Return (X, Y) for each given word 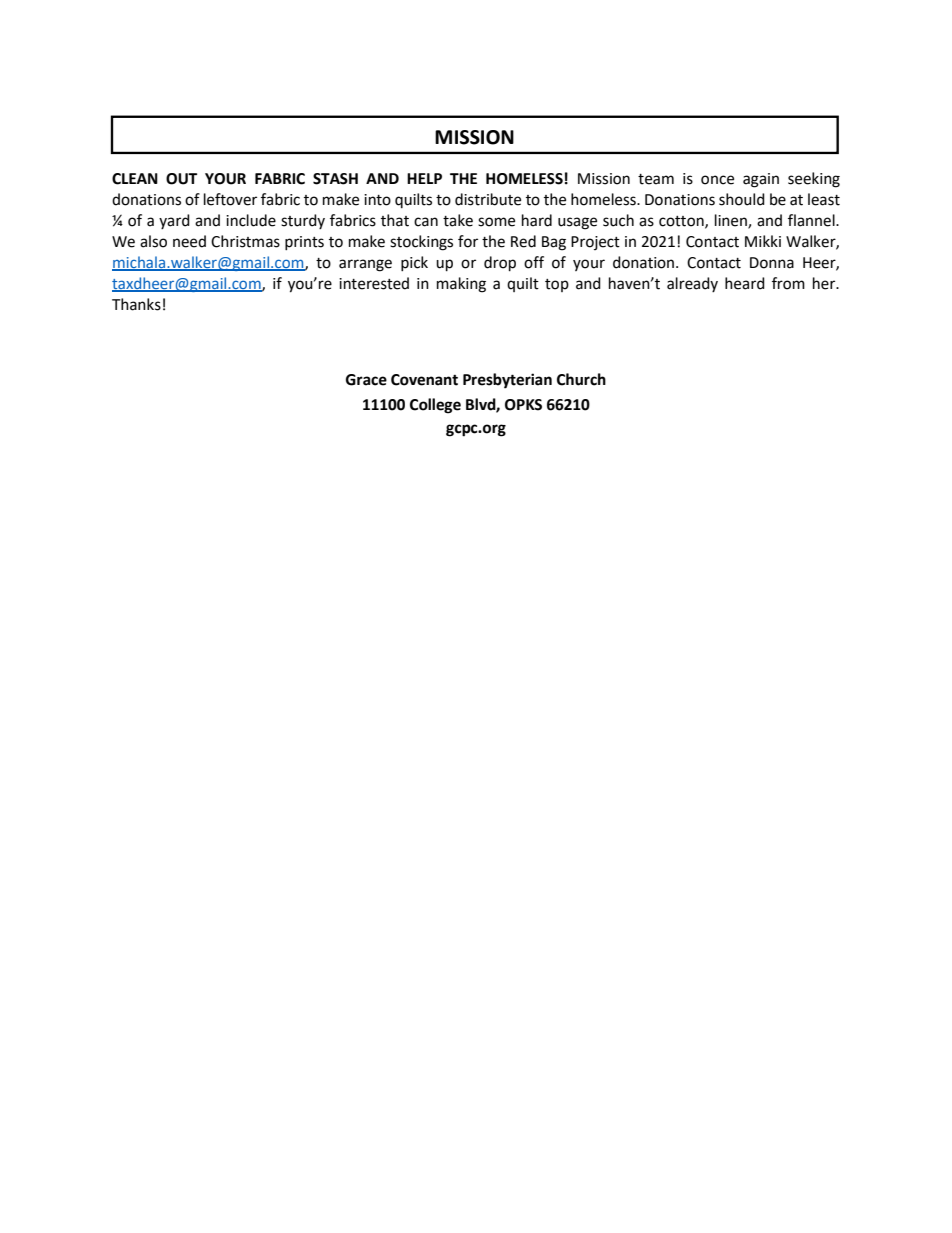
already (692, 284)
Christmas (245, 241)
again (761, 180)
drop (500, 264)
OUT (181, 179)
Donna (772, 263)
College (435, 406)
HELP (424, 178)
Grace (366, 380)
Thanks (136, 304)
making (461, 285)
